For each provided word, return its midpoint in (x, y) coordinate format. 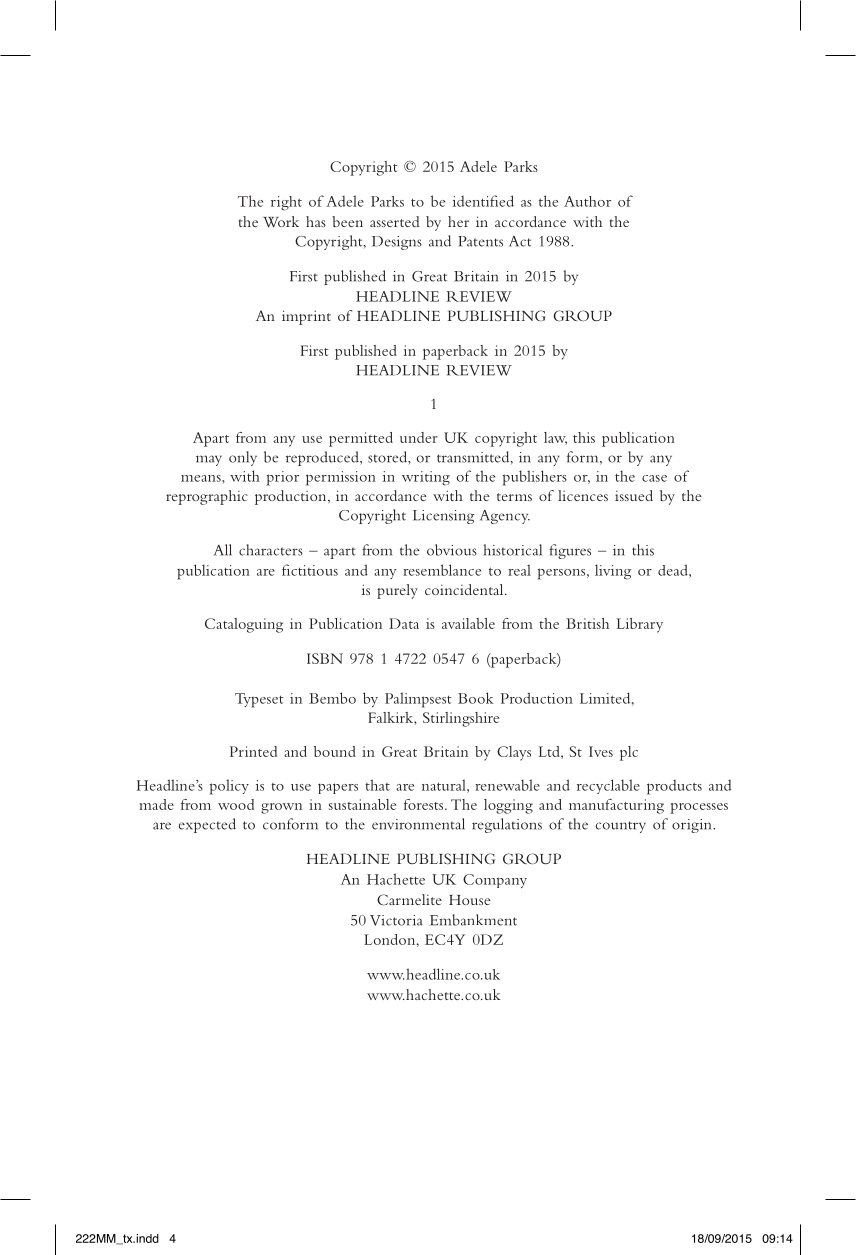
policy (229, 787)
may (209, 460)
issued (634, 495)
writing (426, 478)
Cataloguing (244, 625)
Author (587, 201)
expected (207, 825)
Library (640, 625)
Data (404, 623)
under (419, 437)
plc (629, 753)
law (555, 438)
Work (281, 222)
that (377, 785)
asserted (395, 221)
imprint (306, 317)
